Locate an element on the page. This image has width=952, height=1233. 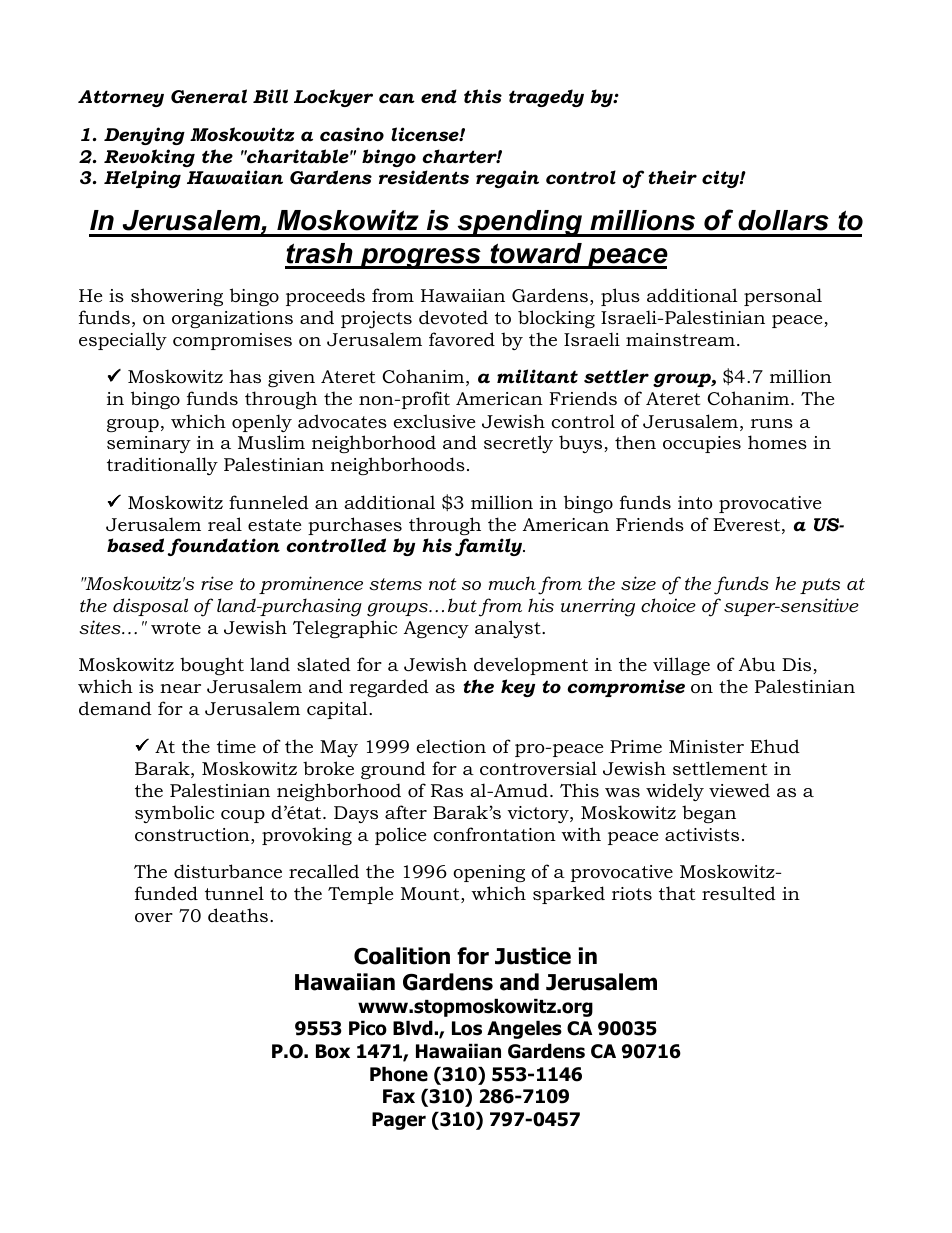
residents is located at coordinates (424, 177).
